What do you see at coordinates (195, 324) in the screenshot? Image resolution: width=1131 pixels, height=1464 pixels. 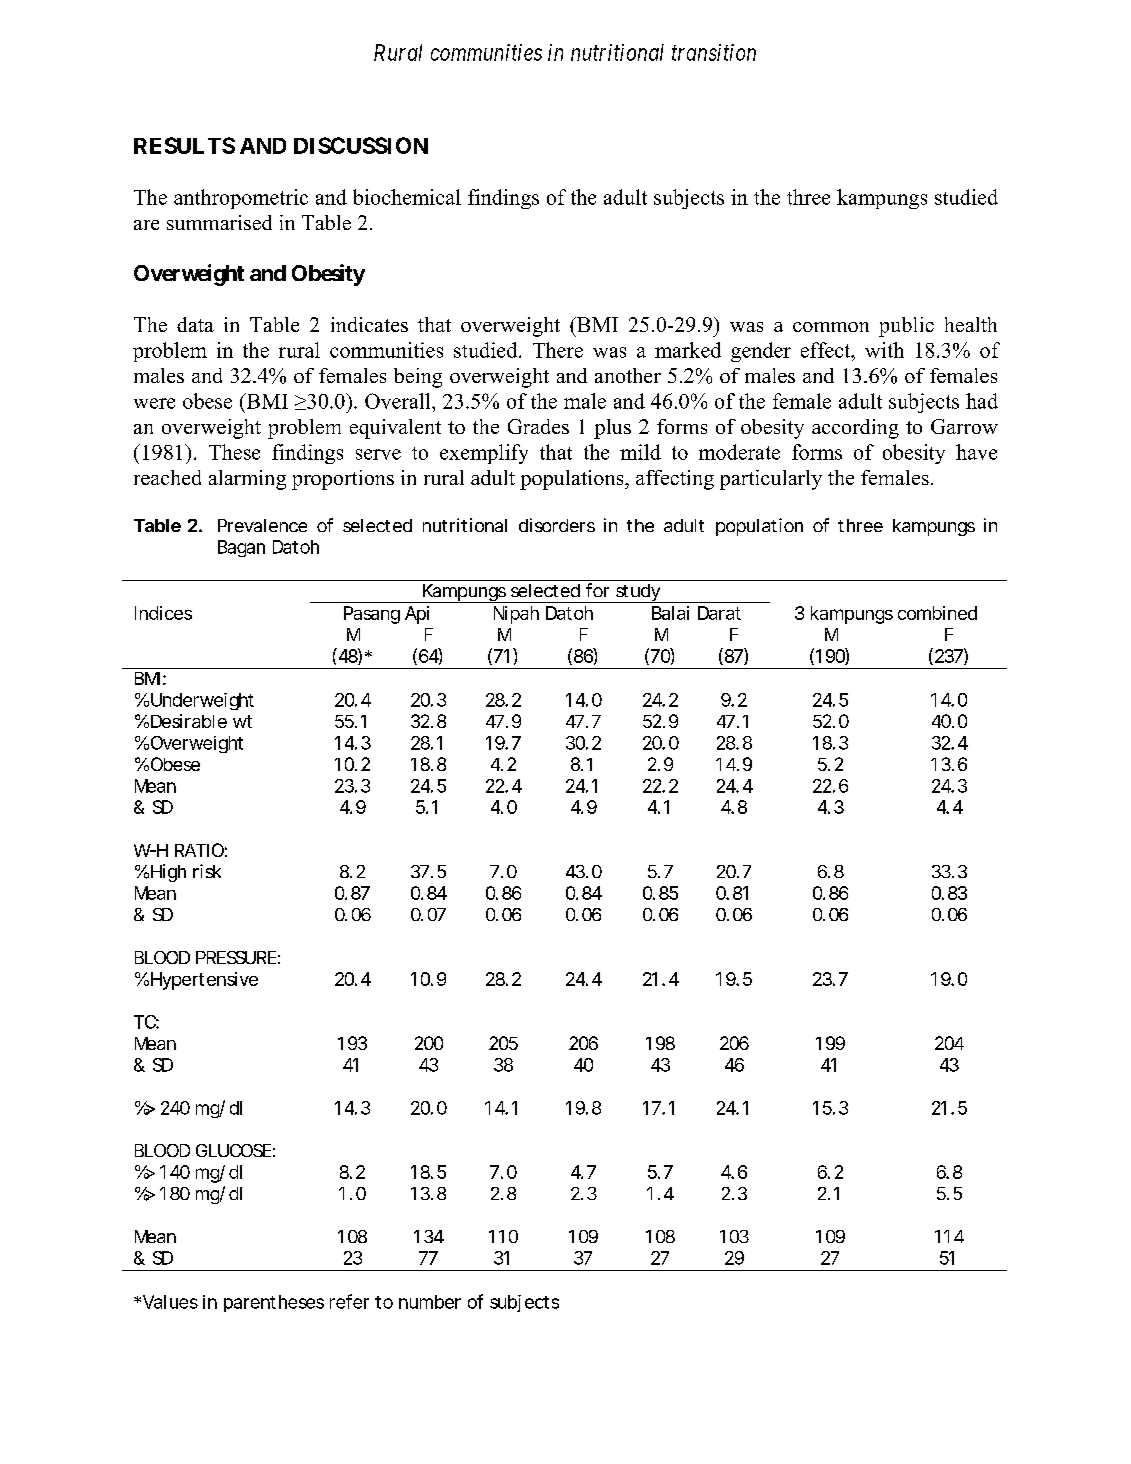 I see `data` at bounding box center [195, 324].
